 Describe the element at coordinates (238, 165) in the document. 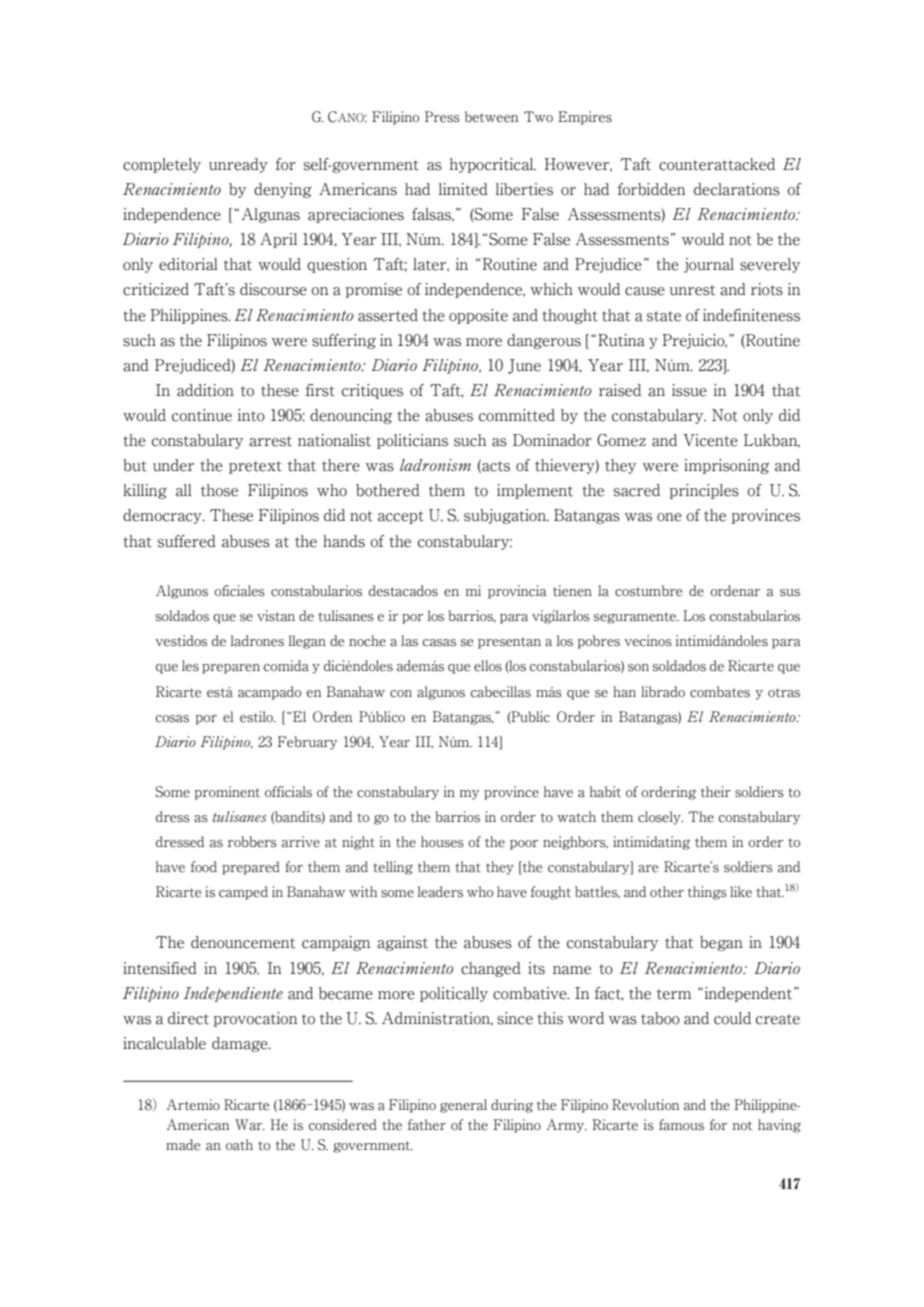

I see `unready` at that location.
